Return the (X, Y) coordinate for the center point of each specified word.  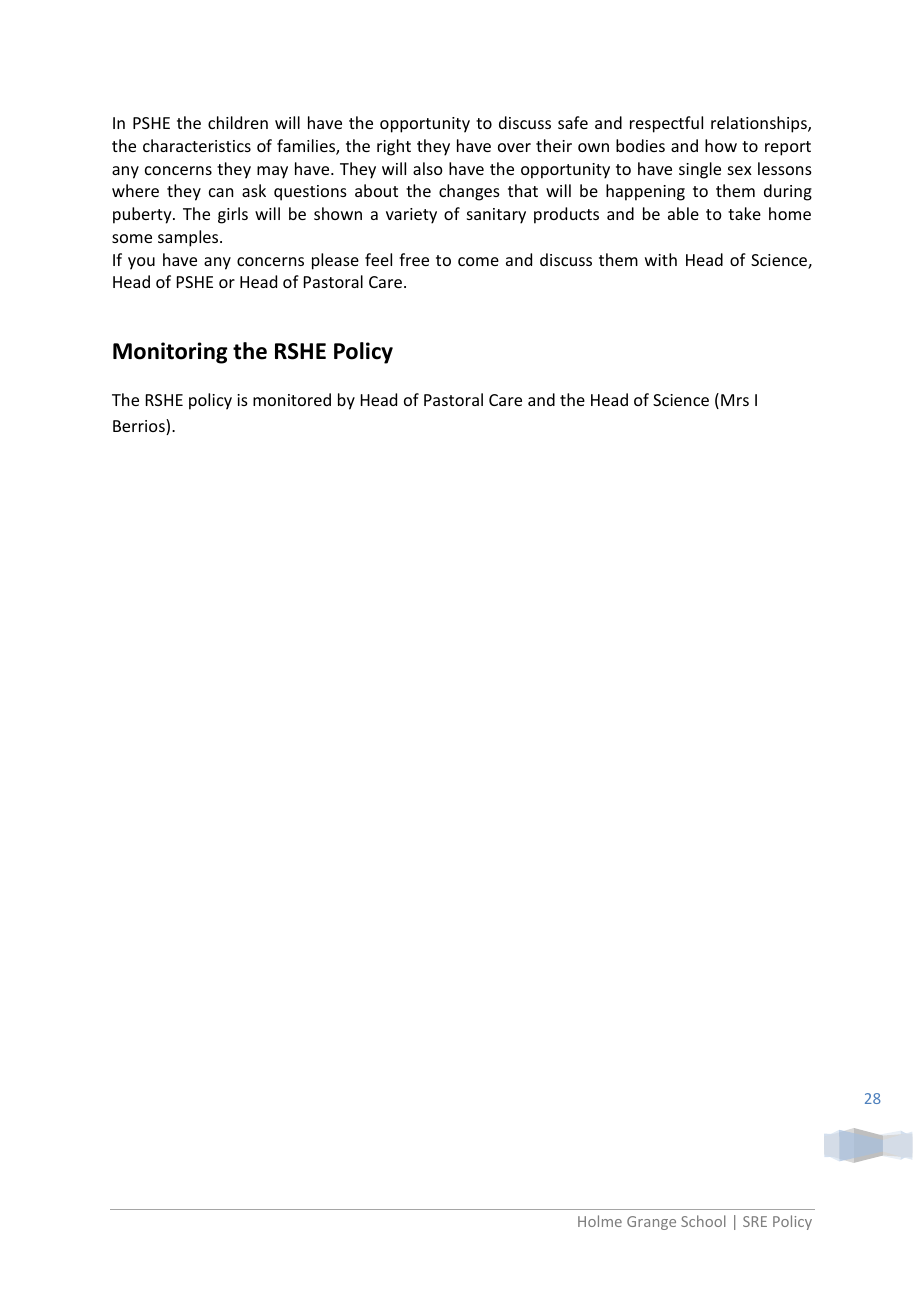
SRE (755, 1221)
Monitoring (170, 353)
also (428, 168)
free (414, 259)
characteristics (197, 145)
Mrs (735, 400)
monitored (292, 399)
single (700, 170)
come (478, 261)
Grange (651, 1223)
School (703, 1221)
